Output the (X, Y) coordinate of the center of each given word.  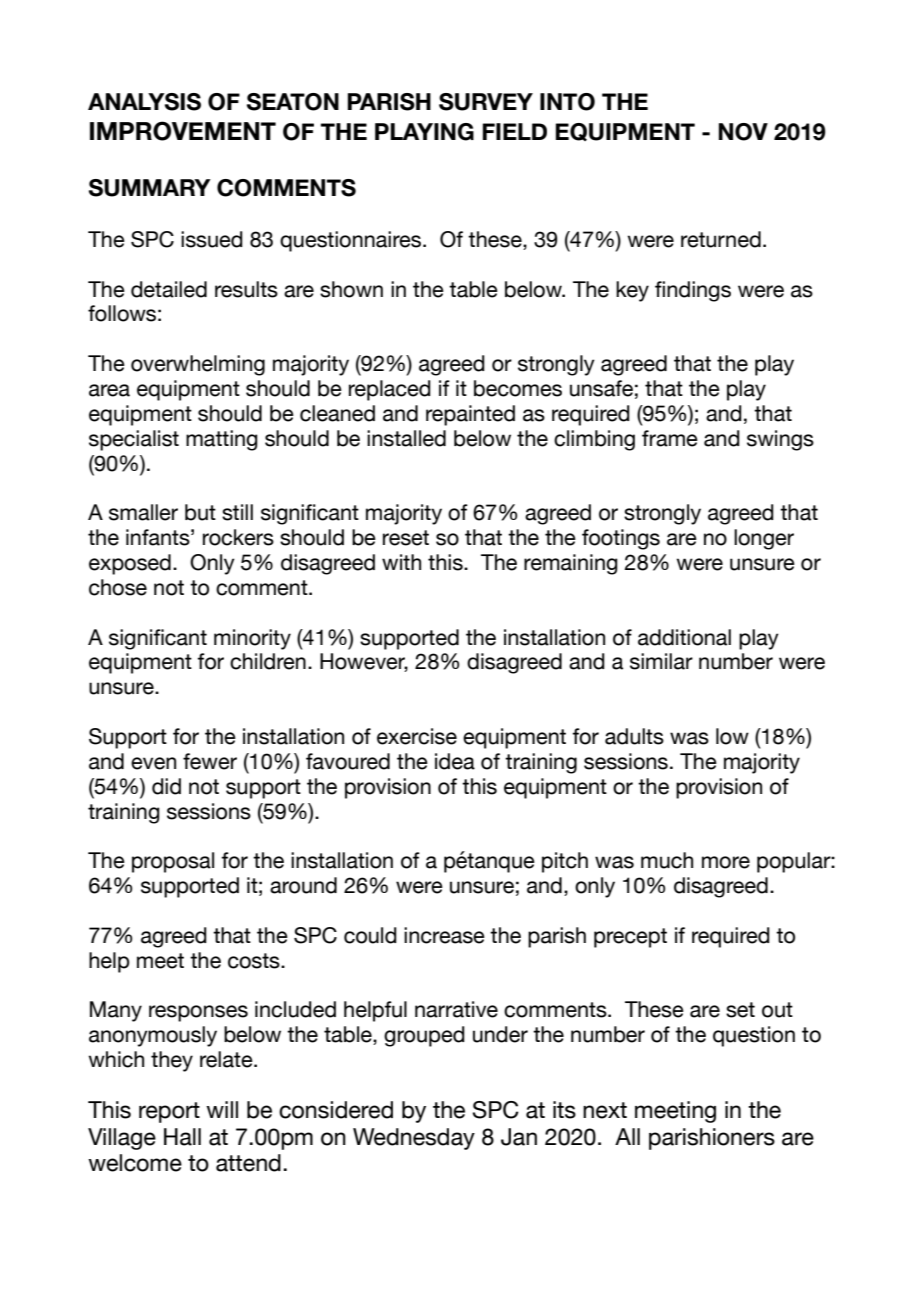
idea (455, 761)
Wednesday (414, 1139)
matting (222, 440)
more (726, 862)
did (166, 786)
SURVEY (486, 102)
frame (670, 438)
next (605, 1110)
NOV (743, 132)
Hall (182, 1137)
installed (406, 438)
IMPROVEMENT (183, 131)
